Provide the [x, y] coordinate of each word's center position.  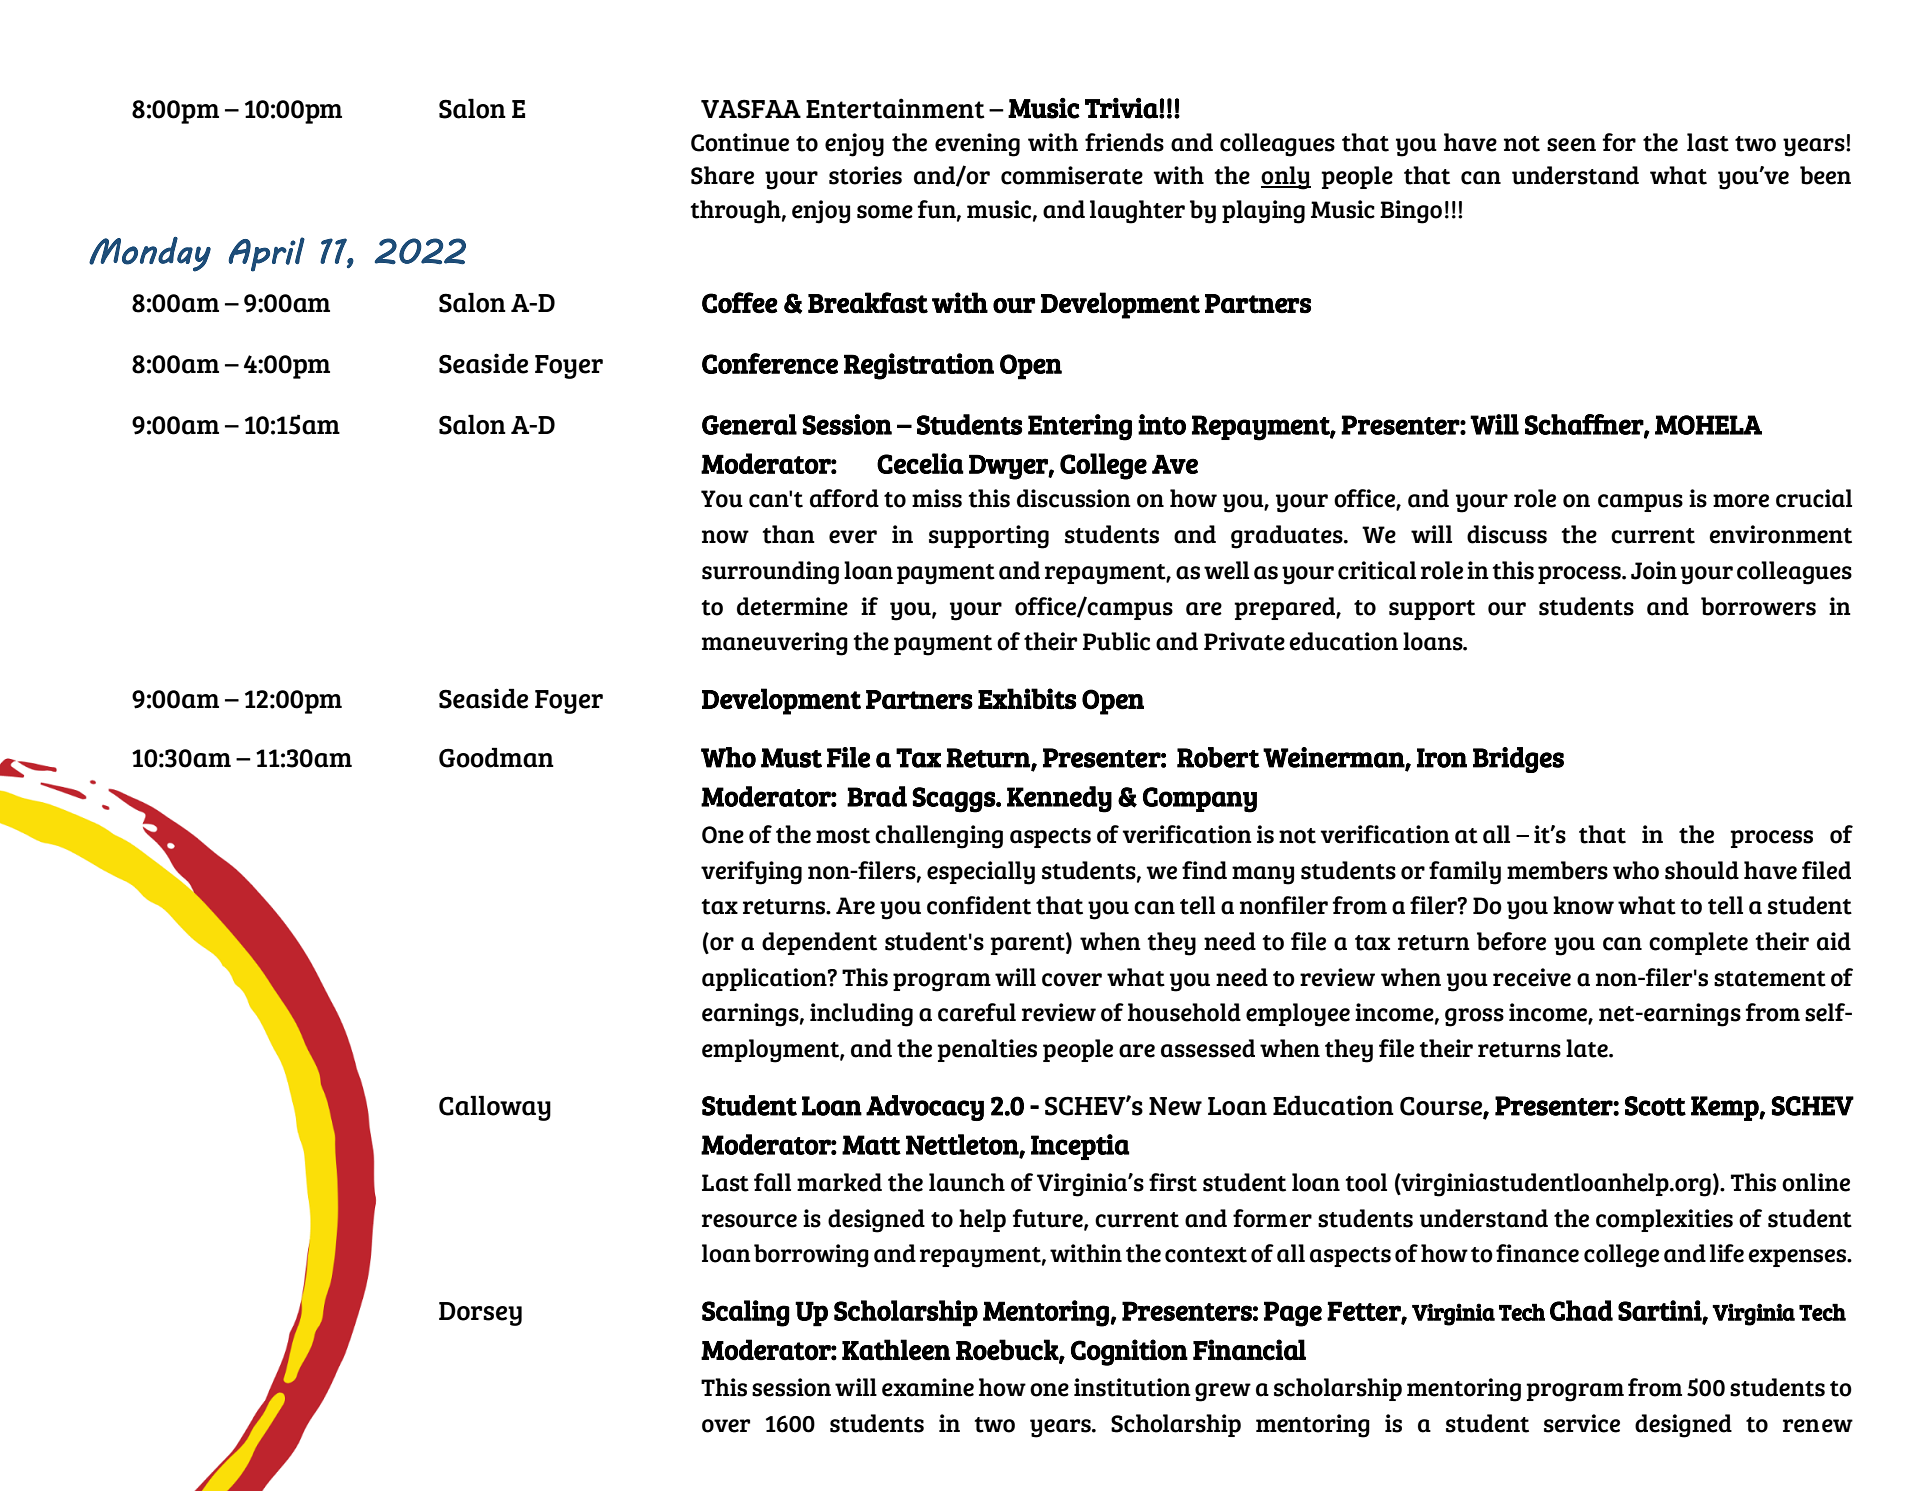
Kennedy [1059, 799]
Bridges [1518, 760]
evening [977, 145]
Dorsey [480, 1314]
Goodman [496, 757]
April [266, 254]
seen [1571, 145]
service [1582, 1423]
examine [928, 1387]
